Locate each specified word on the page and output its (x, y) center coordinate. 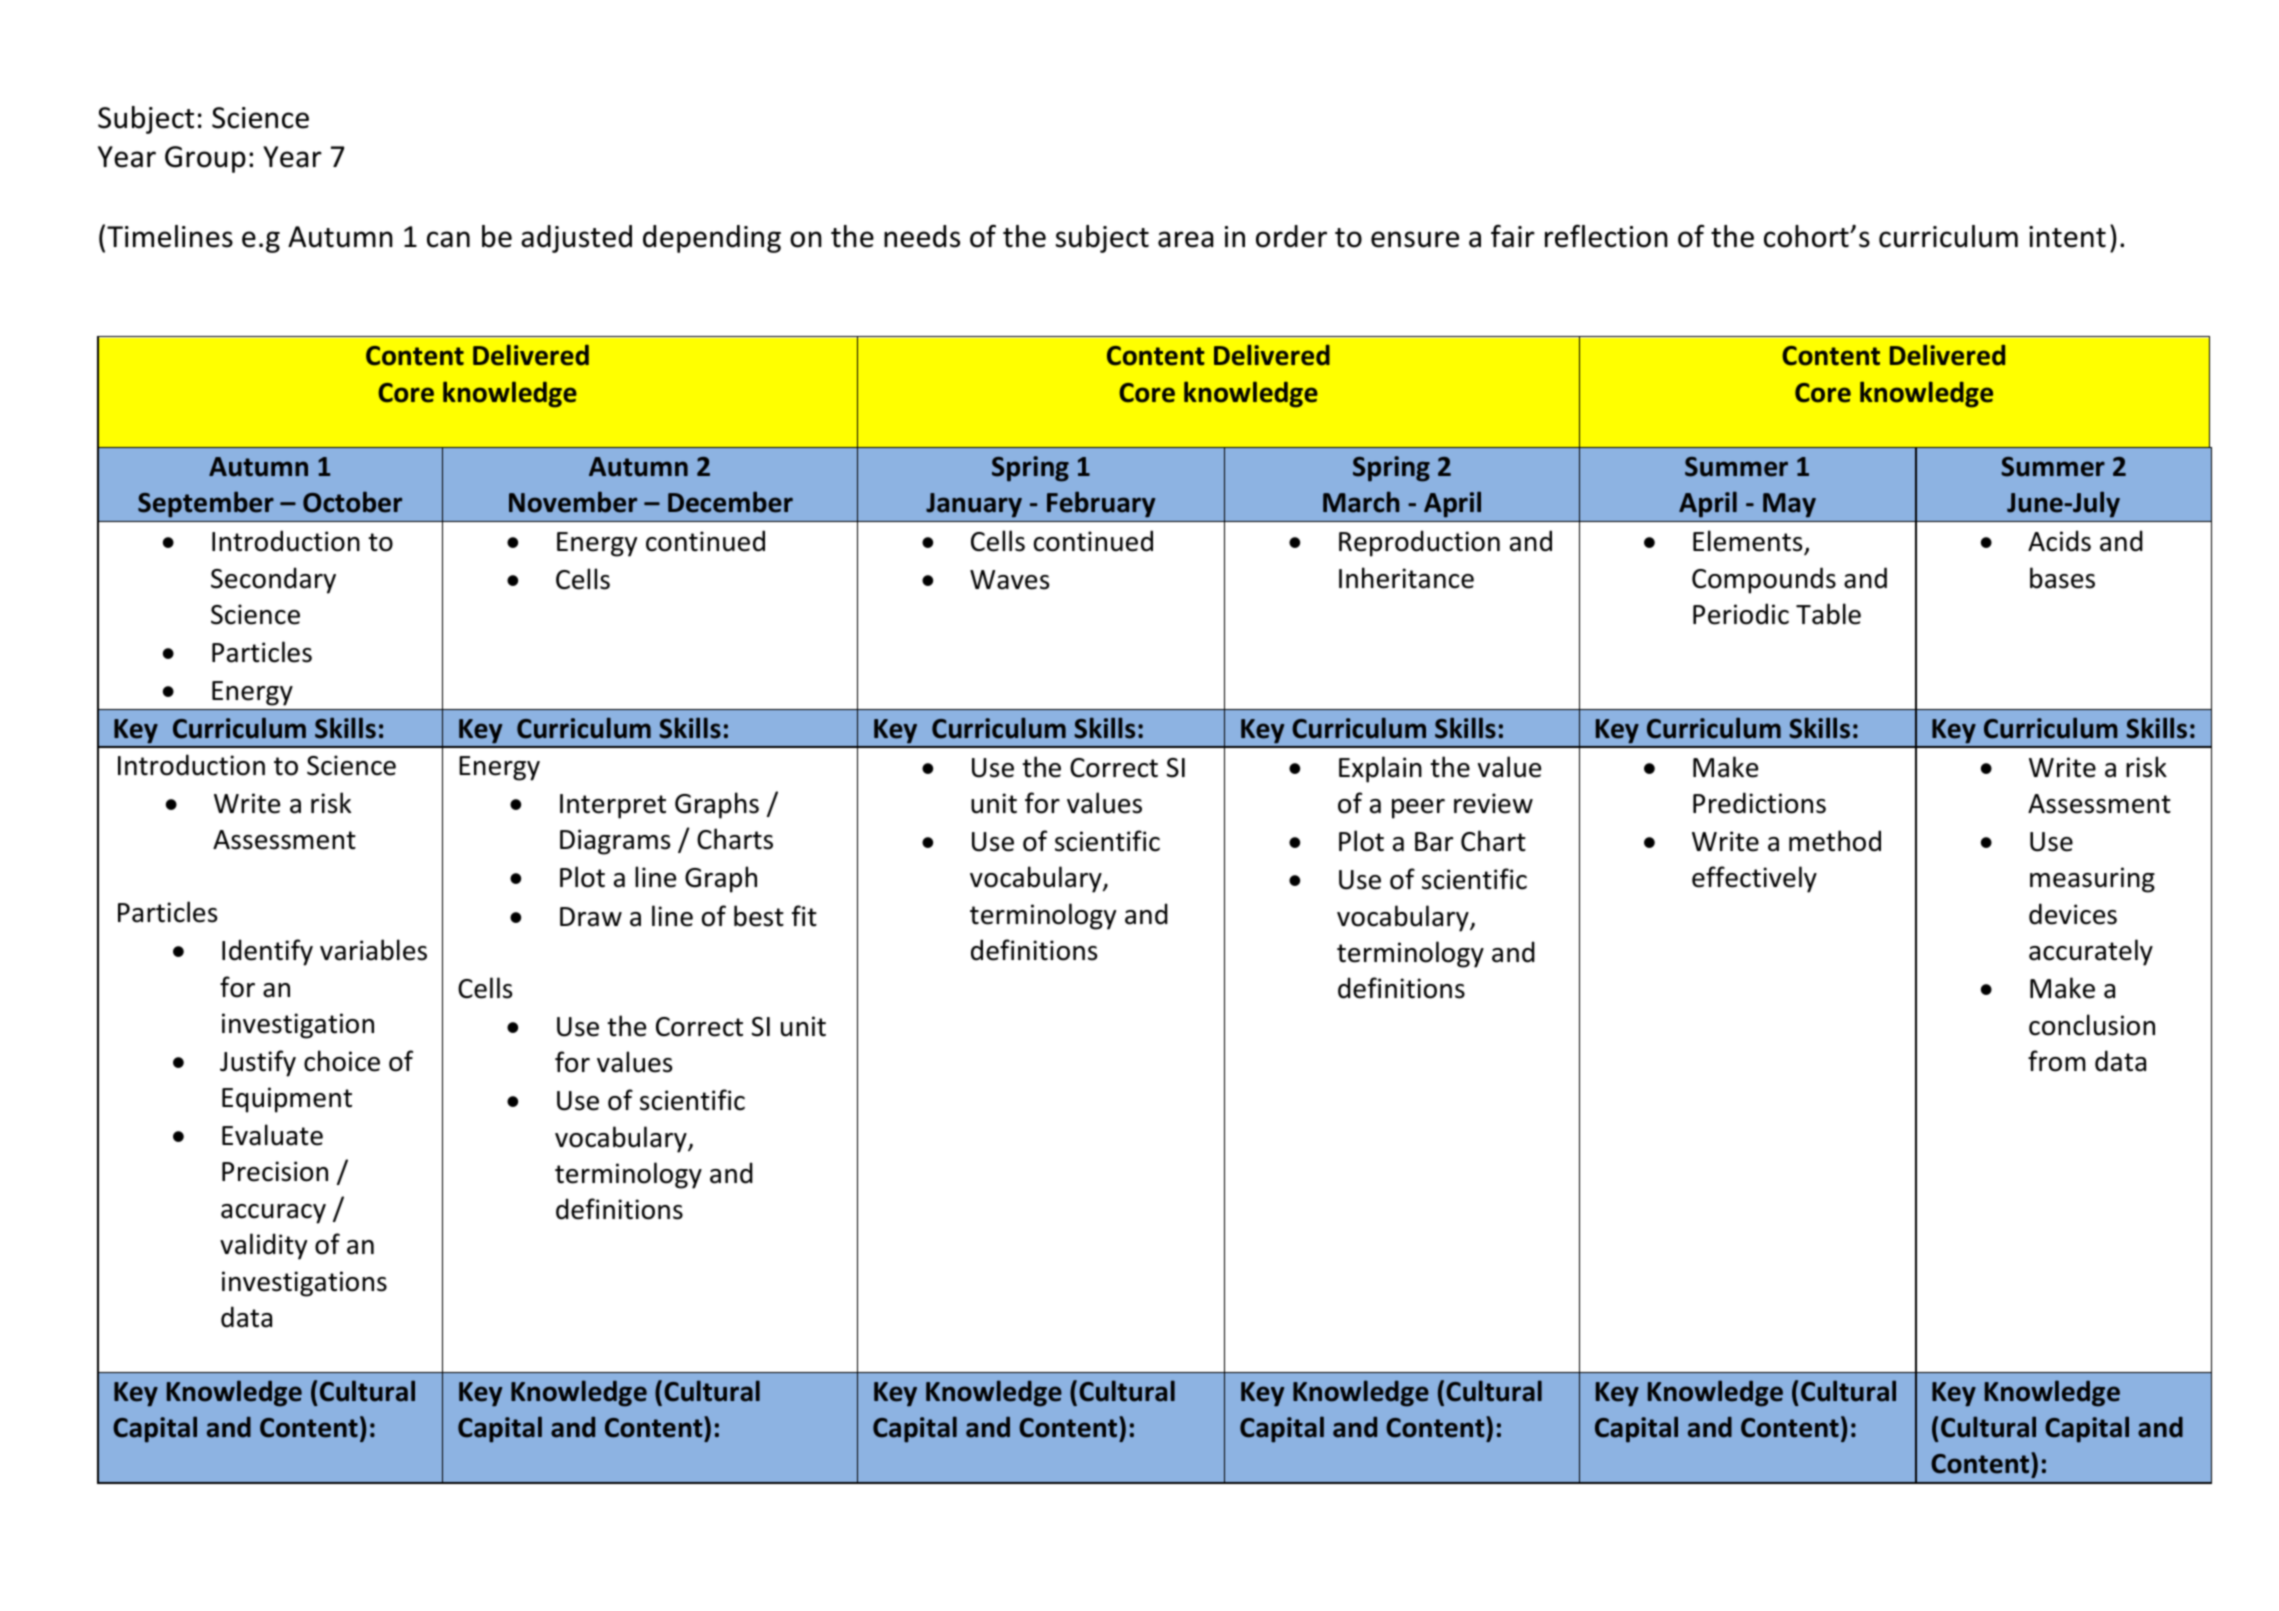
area (1185, 239)
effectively (1754, 879)
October (352, 502)
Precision (275, 1171)
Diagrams (615, 842)
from (2057, 1061)
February (1101, 504)
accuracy (273, 1214)
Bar (1434, 842)
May (1789, 505)
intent (2067, 237)
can (448, 239)
